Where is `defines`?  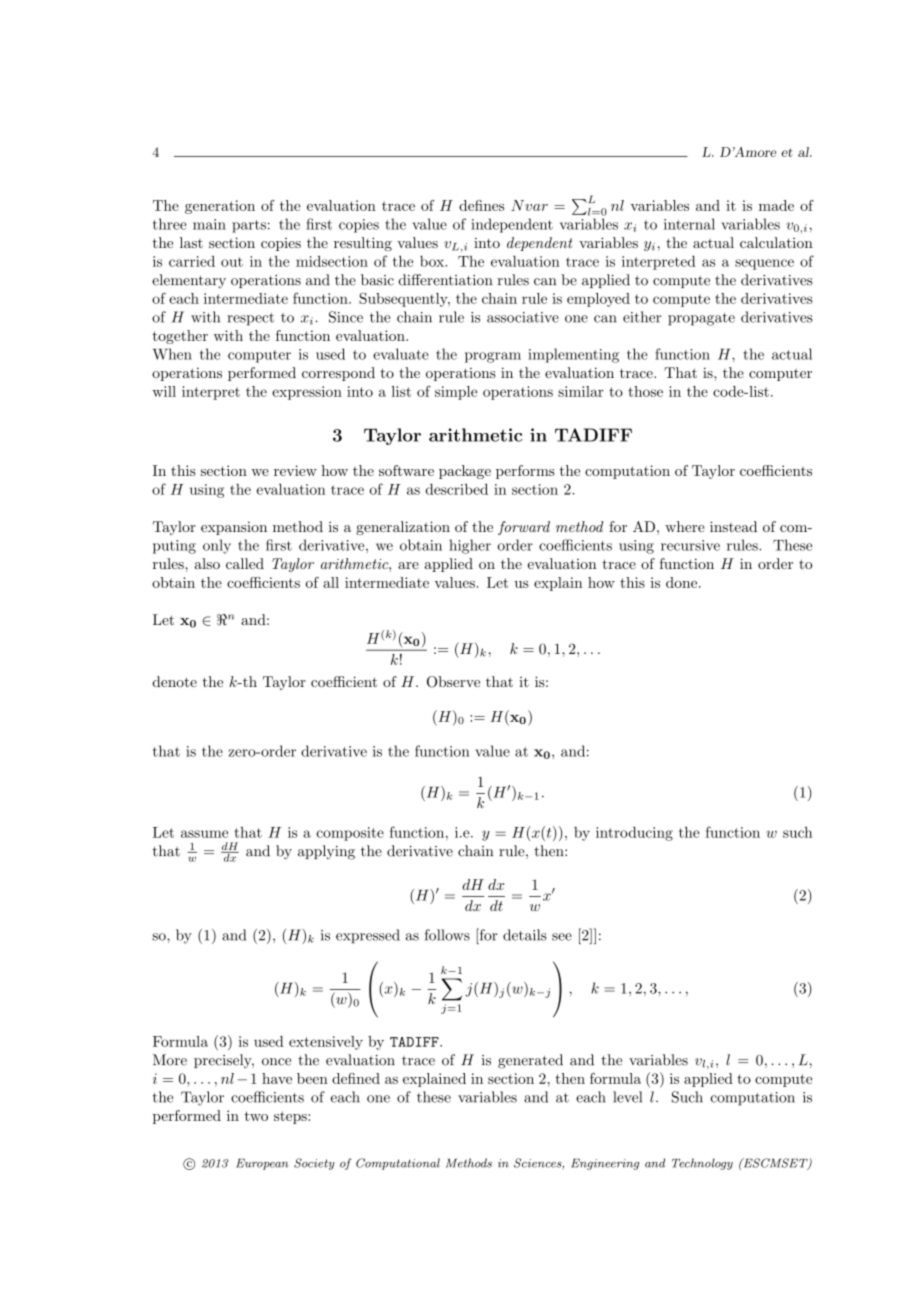 defines is located at coordinates (481, 205).
